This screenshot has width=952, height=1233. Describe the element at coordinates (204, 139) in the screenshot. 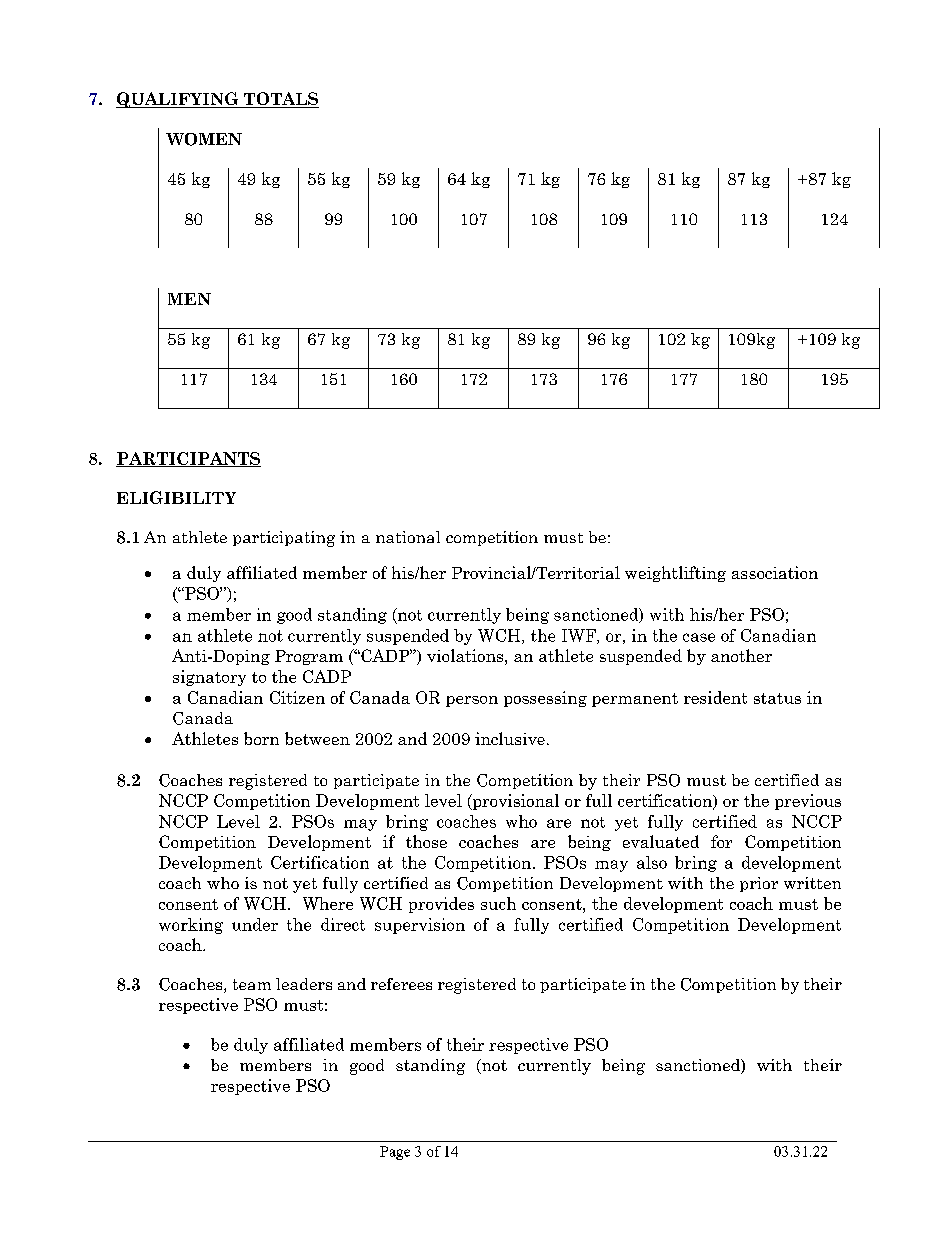

I see `WOMEN` at that location.
